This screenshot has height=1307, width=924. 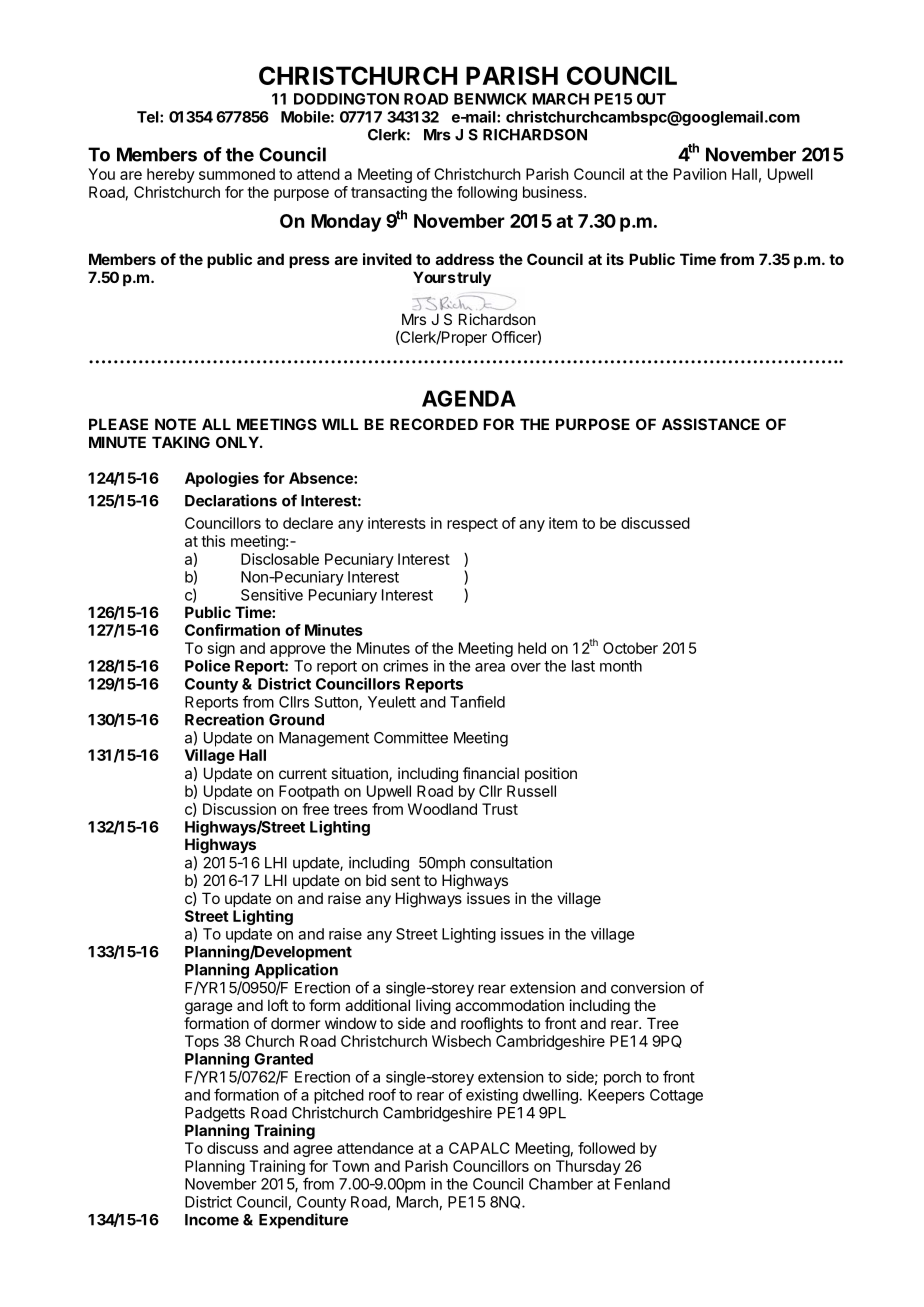 What do you see at coordinates (350, 1166) in the screenshot?
I see `Town` at bounding box center [350, 1166].
